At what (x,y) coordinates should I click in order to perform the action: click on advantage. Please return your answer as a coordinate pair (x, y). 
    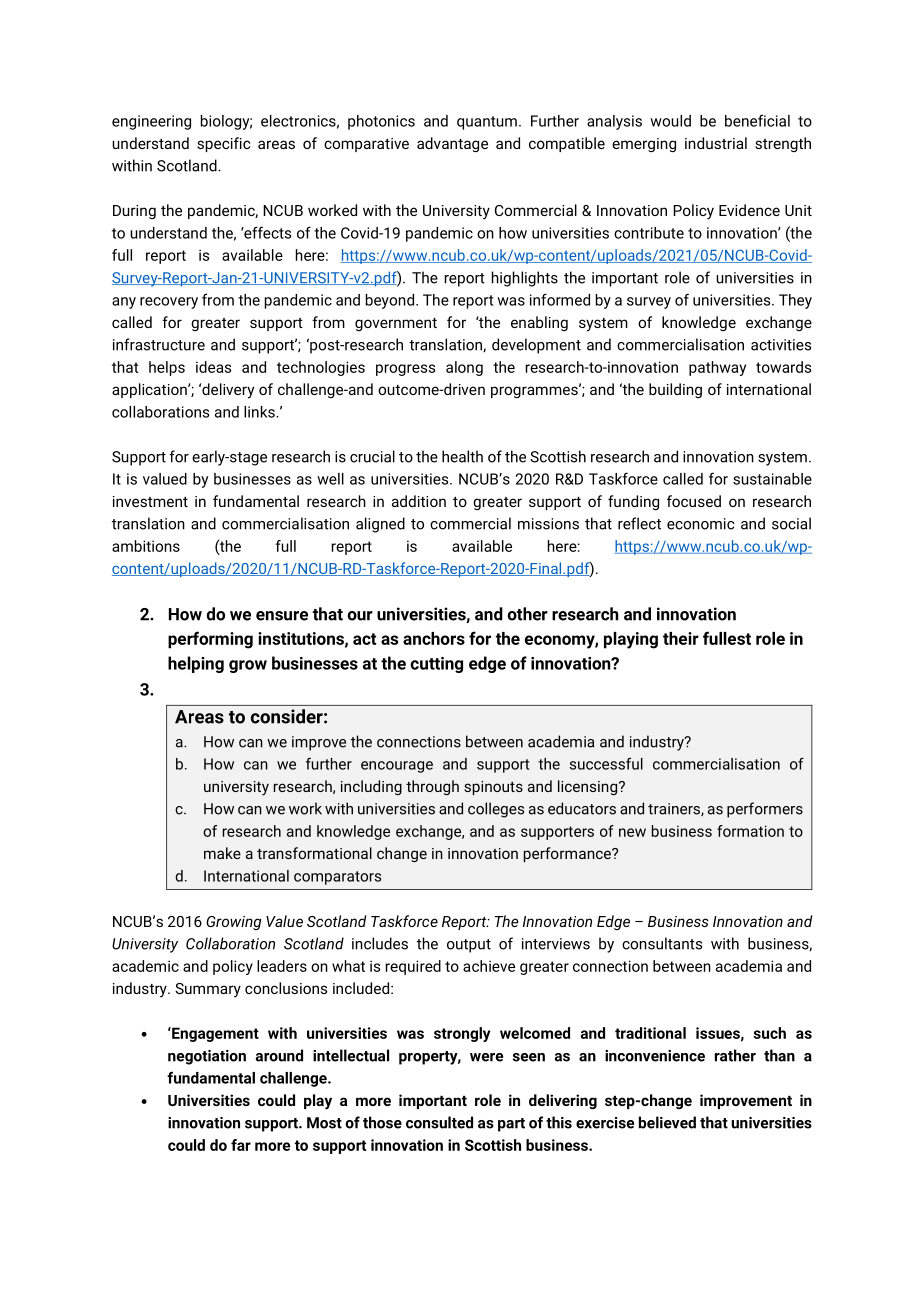
    Looking at the image, I should click on (452, 144).
